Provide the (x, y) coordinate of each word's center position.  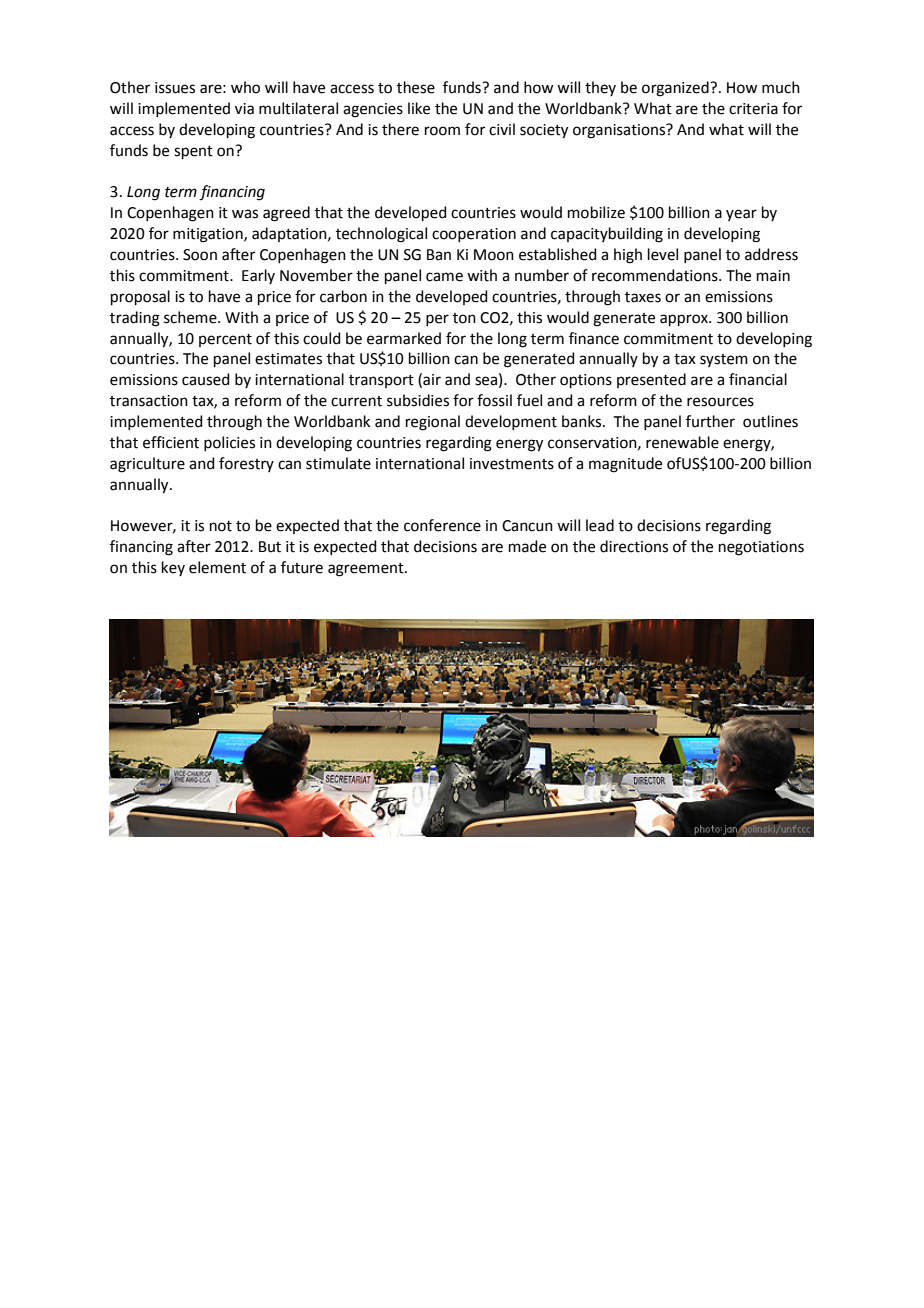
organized (676, 89)
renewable (682, 442)
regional (433, 423)
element (217, 567)
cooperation (474, 235)
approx (685, 320)
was (245, 214)
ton (464, 318)
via (244, 109)
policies (229, 443)
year (741, 215)
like (419, 108)
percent (225, 340)
